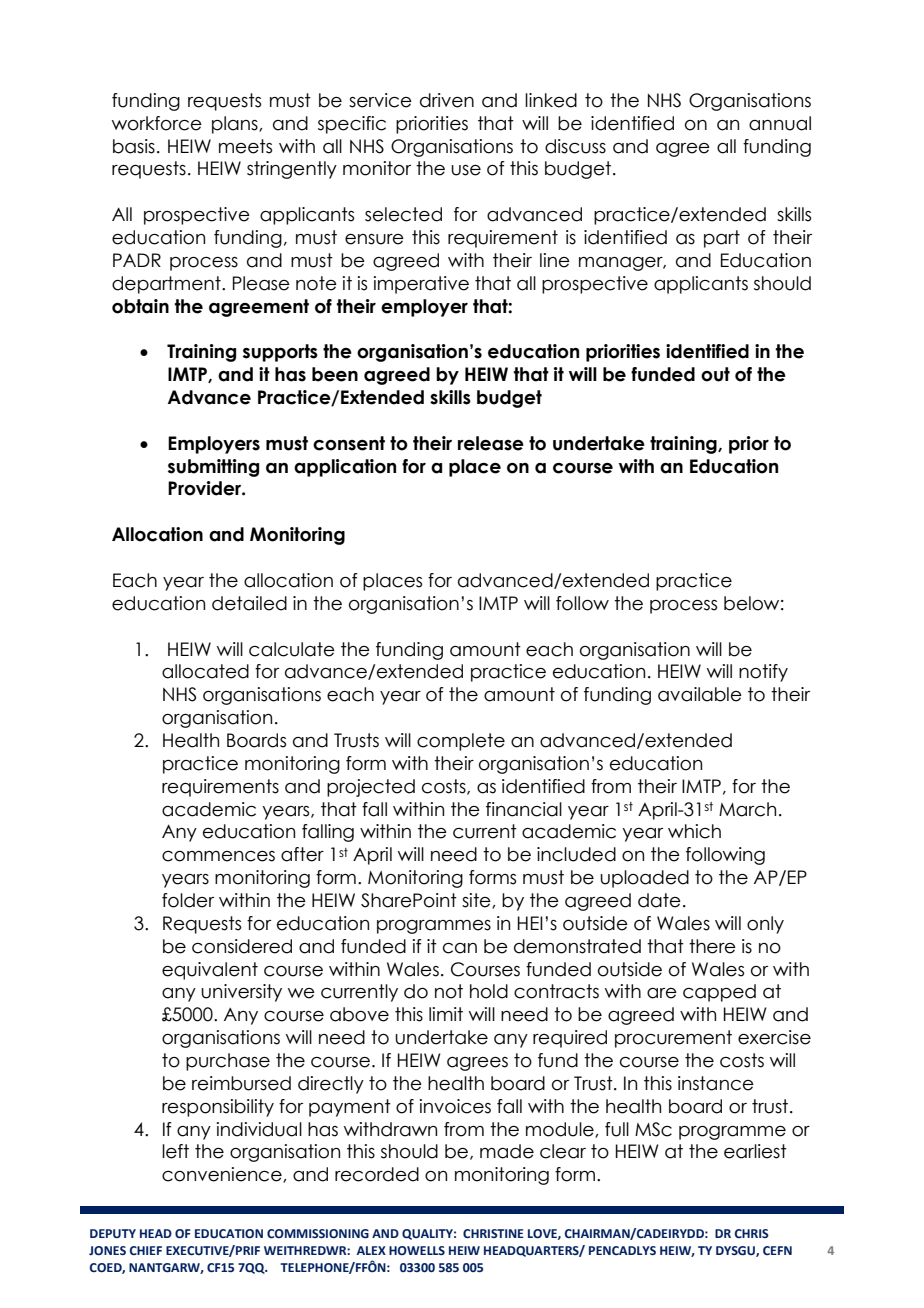  Describe the element at coordinates (700, 694) in the screenshot. I see `available` at that location.
